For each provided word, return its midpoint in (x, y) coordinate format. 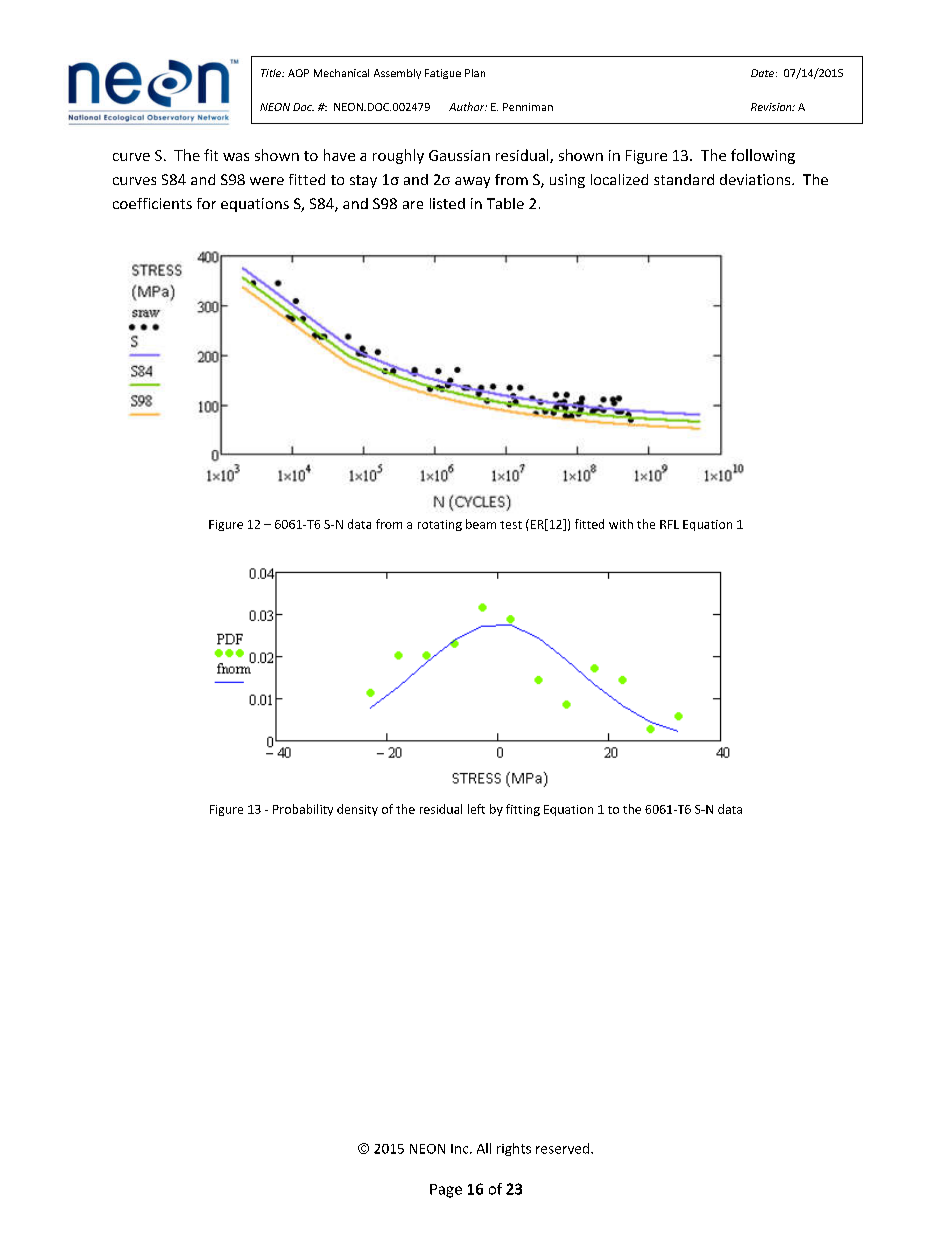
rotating (440, 525)
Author (468, 106)
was (236, 157)
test (511, 525)
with (621, 524)
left (476, 809)
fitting (523, 810)
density (357, 810)
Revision (772, 107)
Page (446, 1191)
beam (481, 524)
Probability (303, 810)
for (206, 203)
